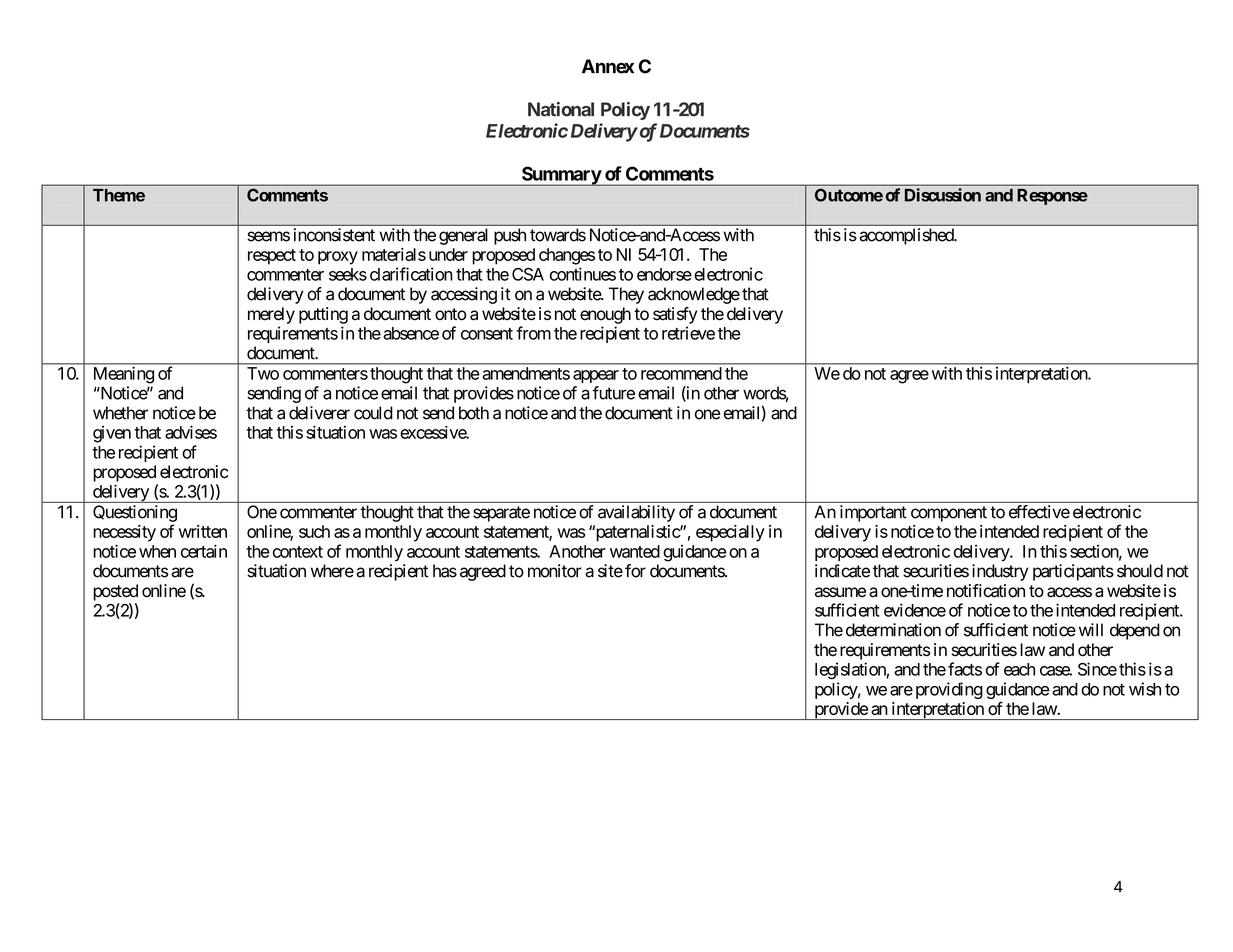  I want to click on posted, so click(115, 592).
